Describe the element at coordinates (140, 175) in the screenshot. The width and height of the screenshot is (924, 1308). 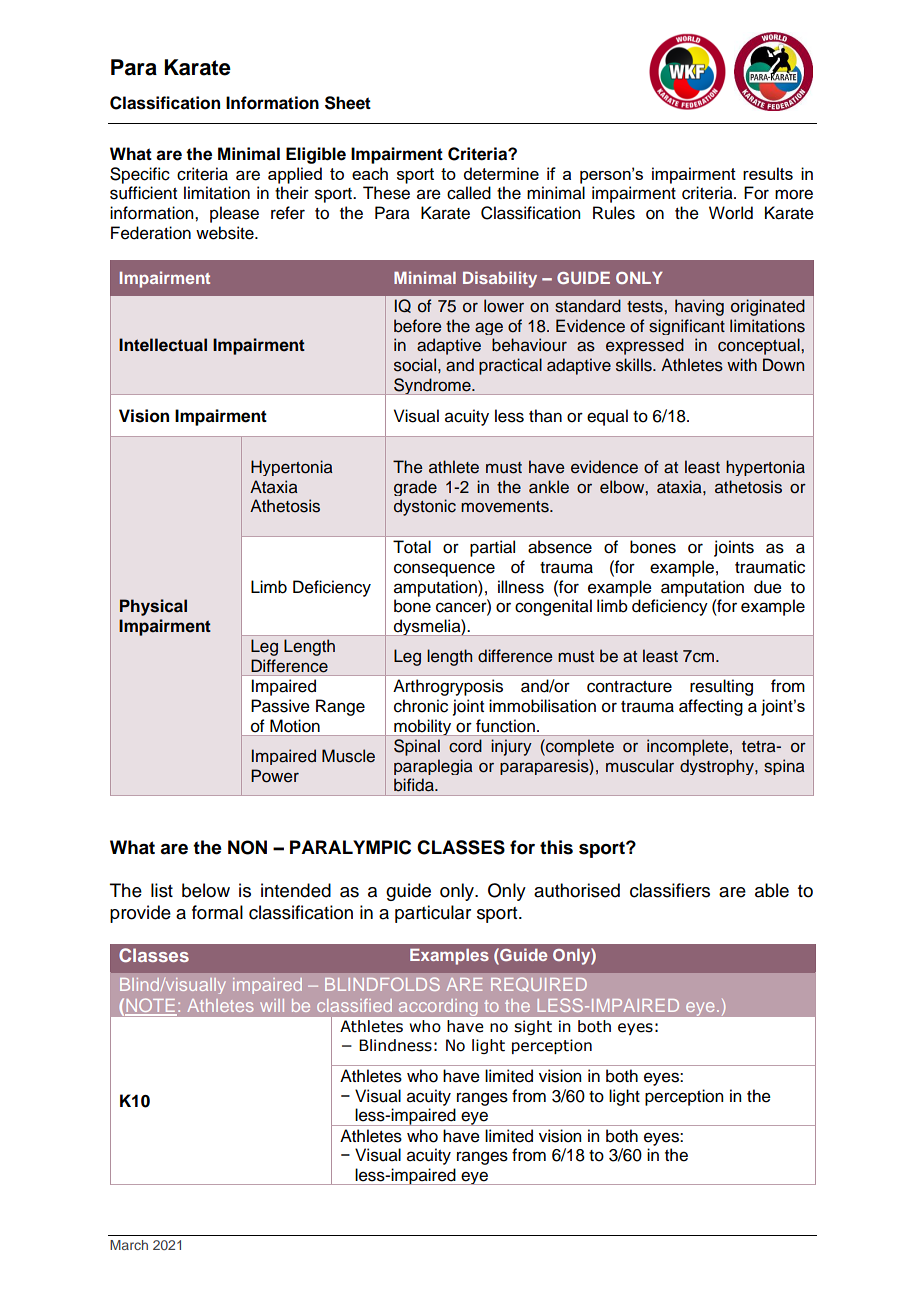
I see `Specific` at that location.
